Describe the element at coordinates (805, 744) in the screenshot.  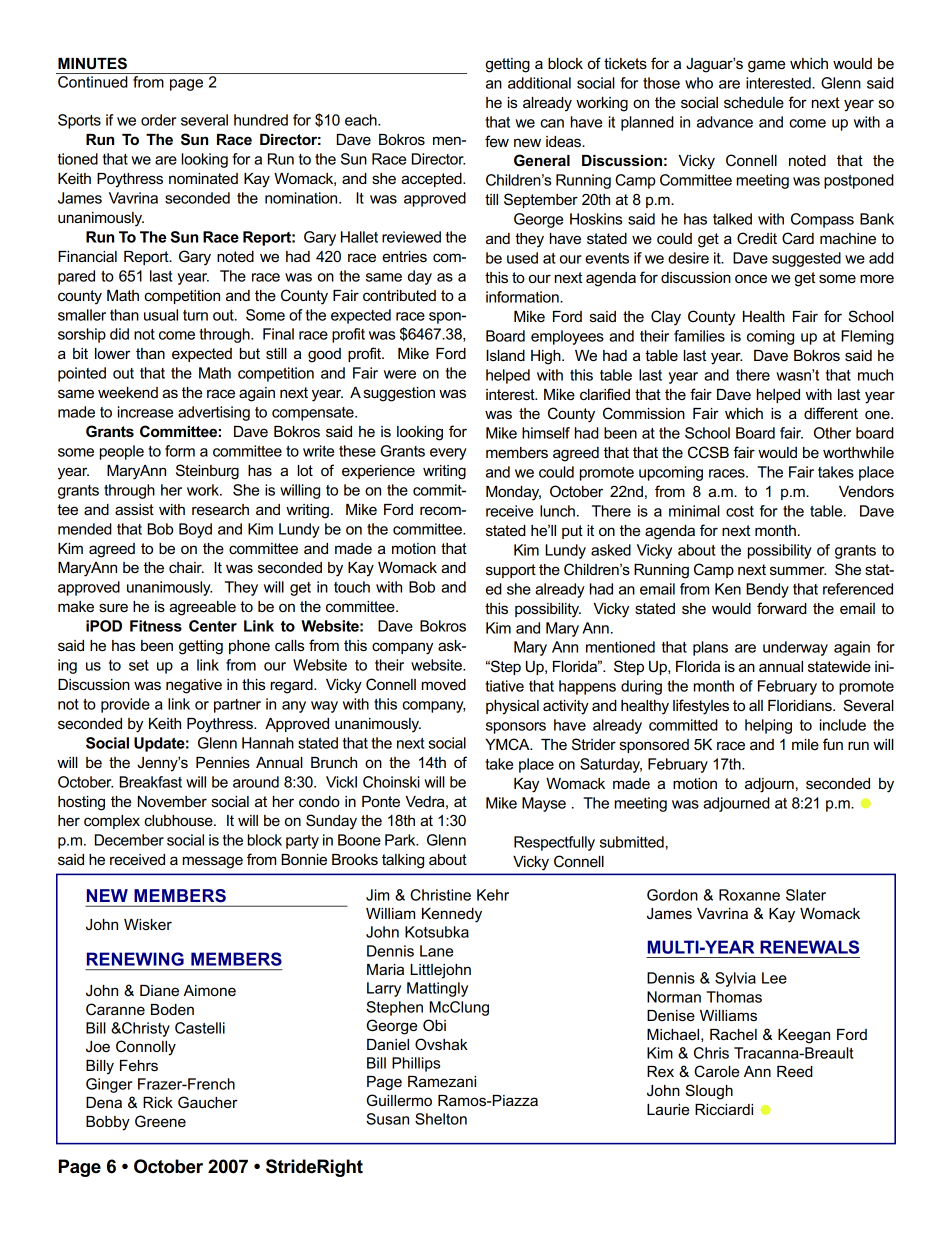
I see `mile` at that location.
